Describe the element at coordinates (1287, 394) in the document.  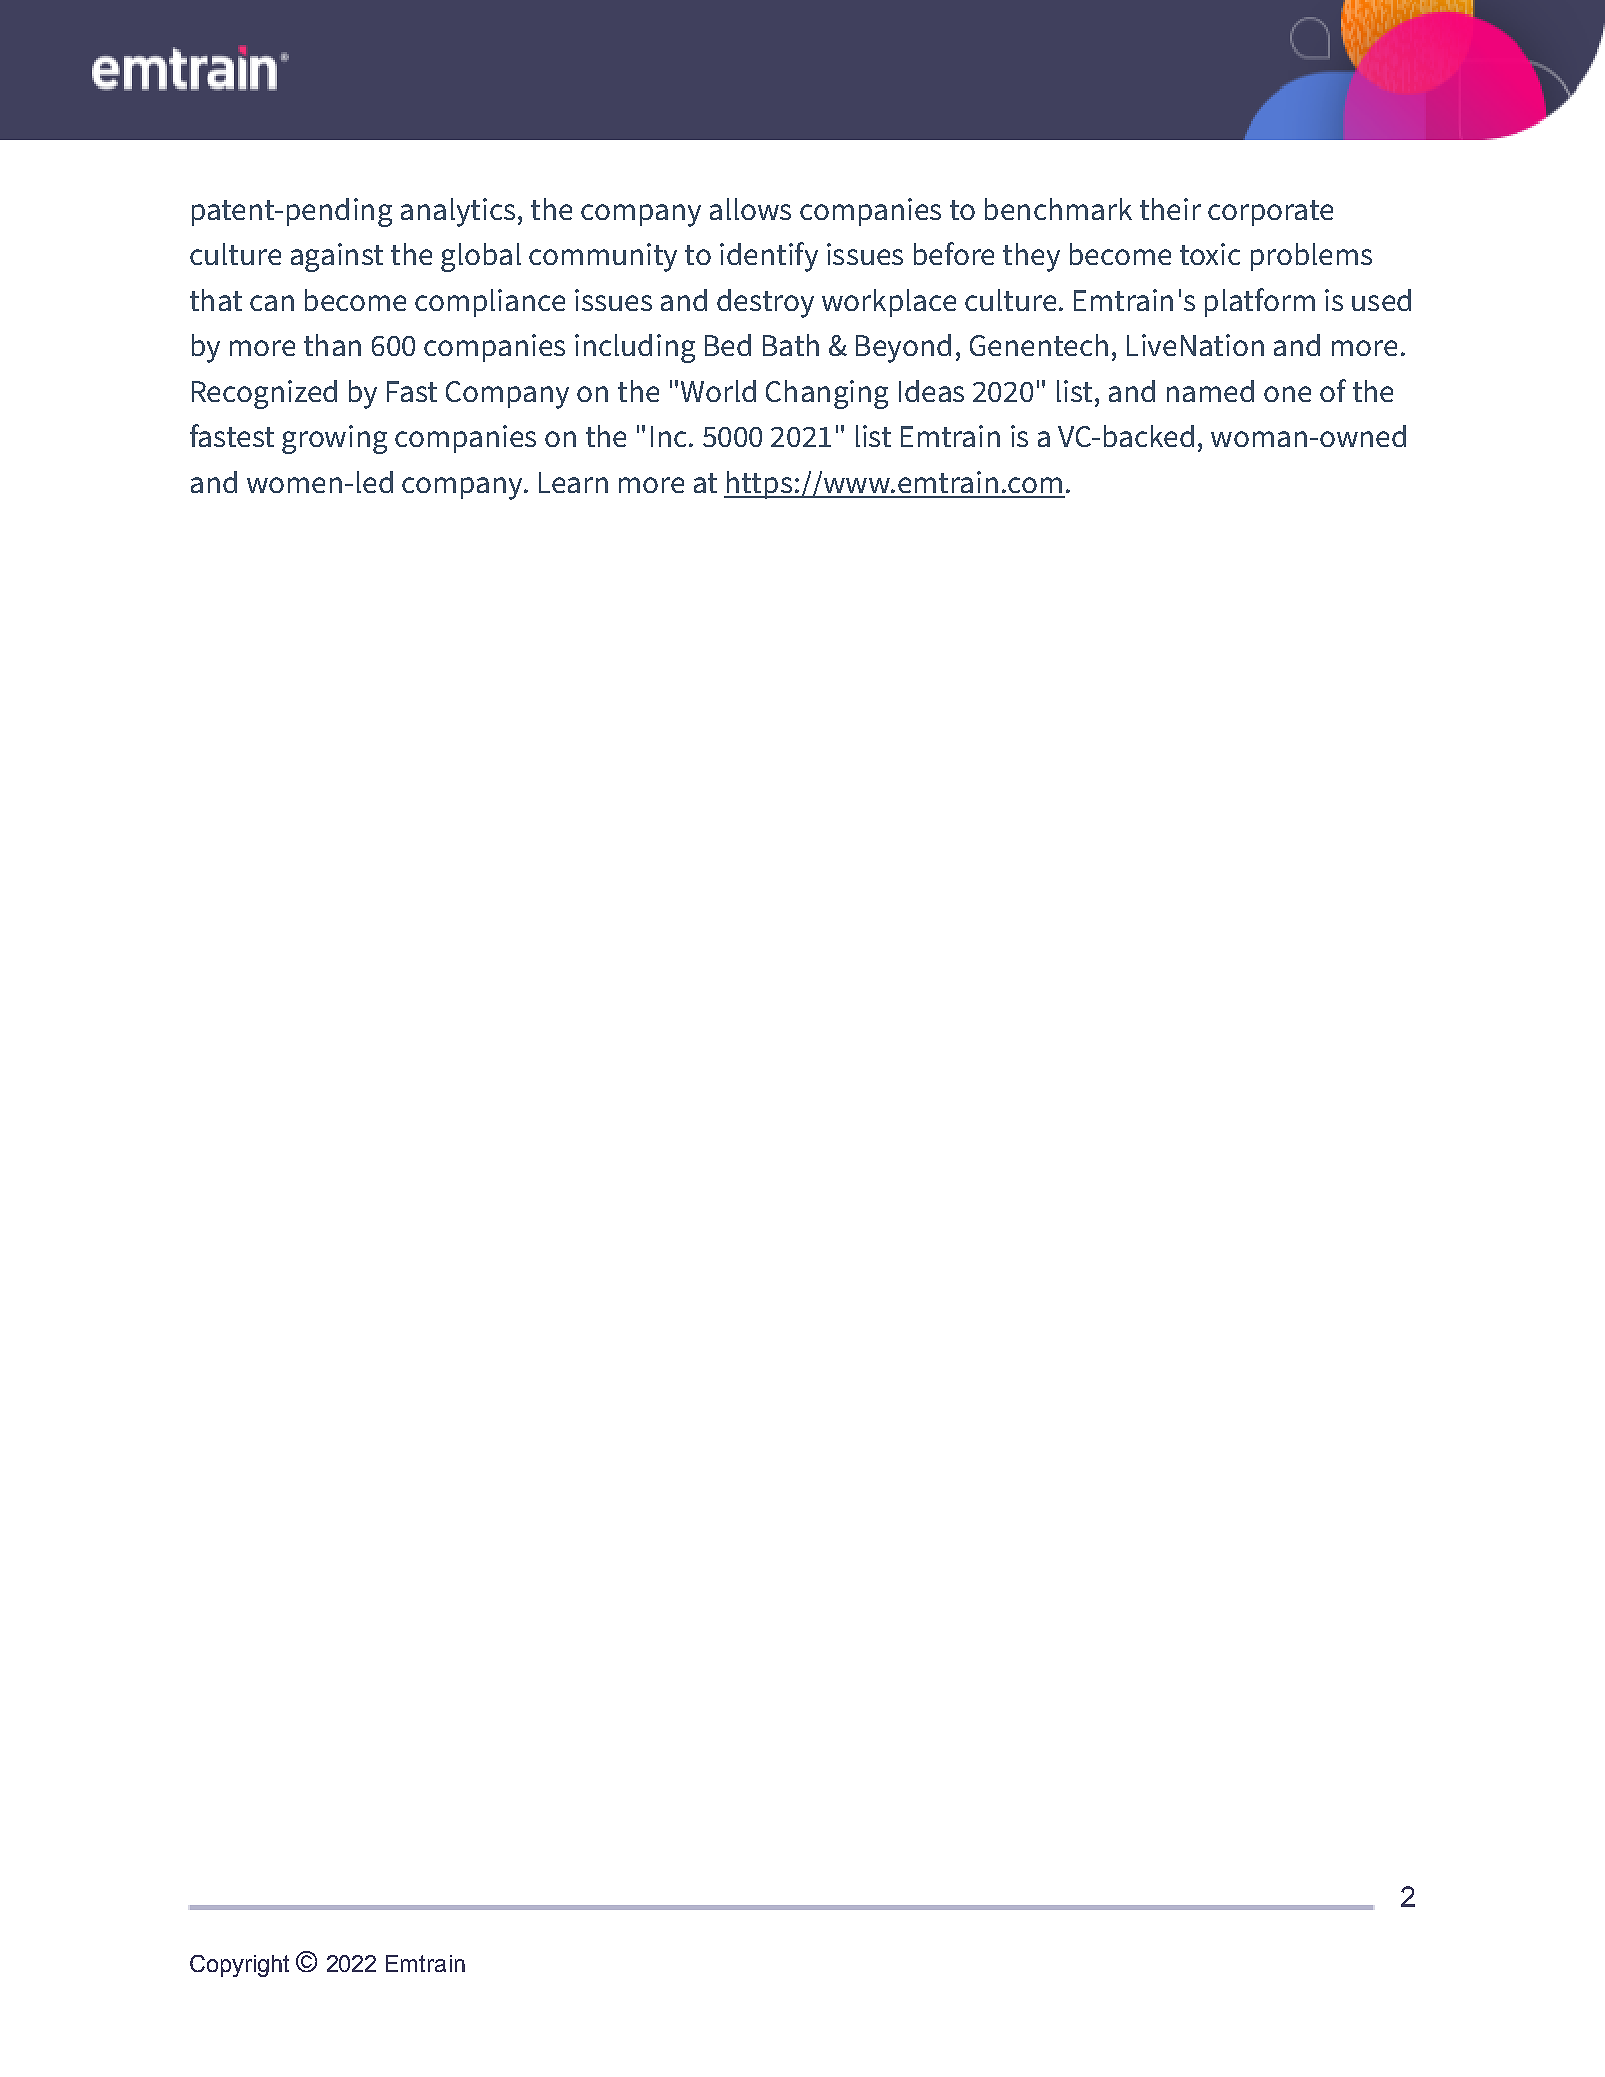
I see `one` at that location.
